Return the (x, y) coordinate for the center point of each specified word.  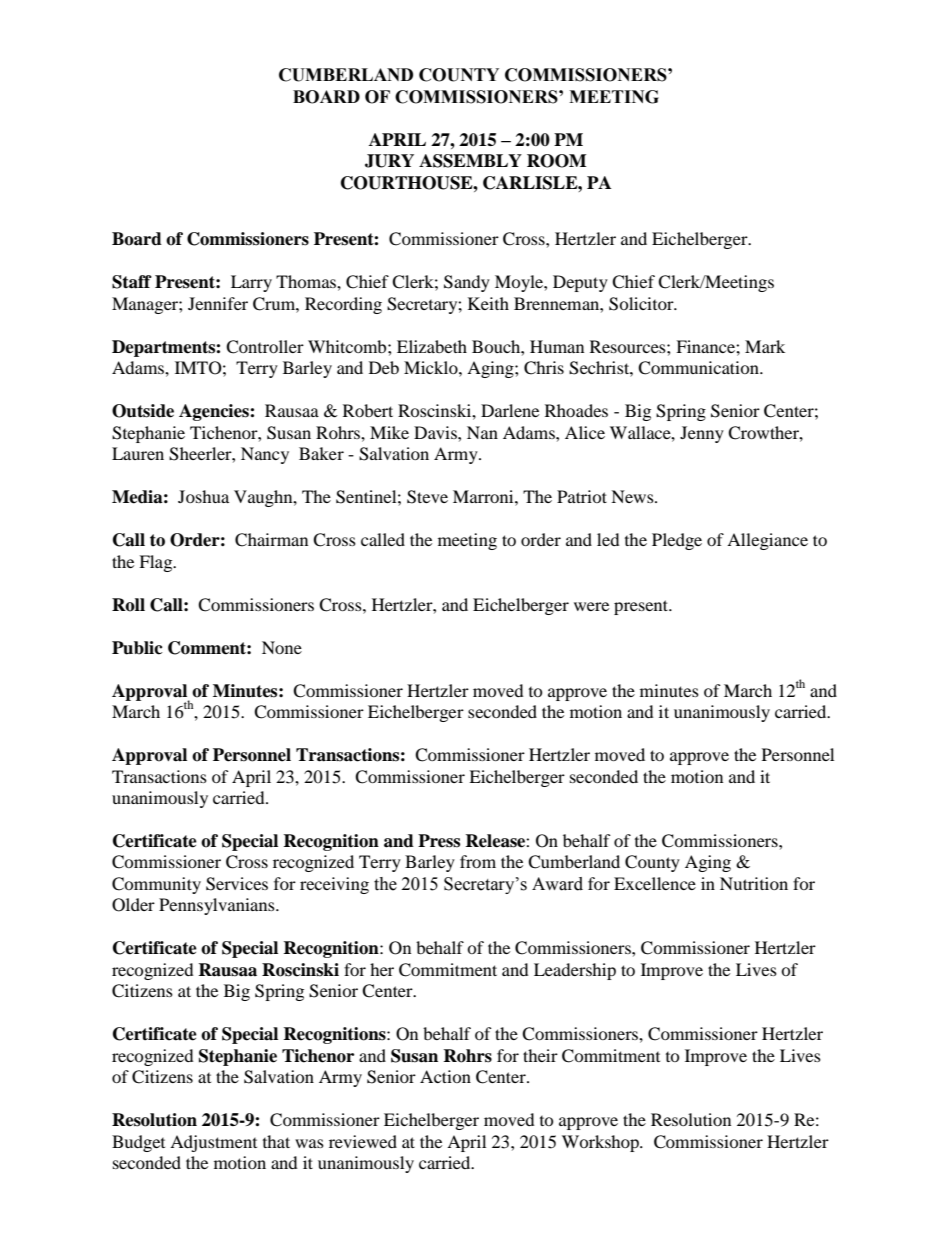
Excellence (655, 883)
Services (237, 884)
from (478, 861)
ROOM (557, 161)
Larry (251, 283)
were (591, 606)
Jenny (702, 434)
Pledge (677, 541)
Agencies (215, 412)
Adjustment (213, 1143)
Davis (436, 432)
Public (137, 648)
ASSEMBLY (470, 161)
